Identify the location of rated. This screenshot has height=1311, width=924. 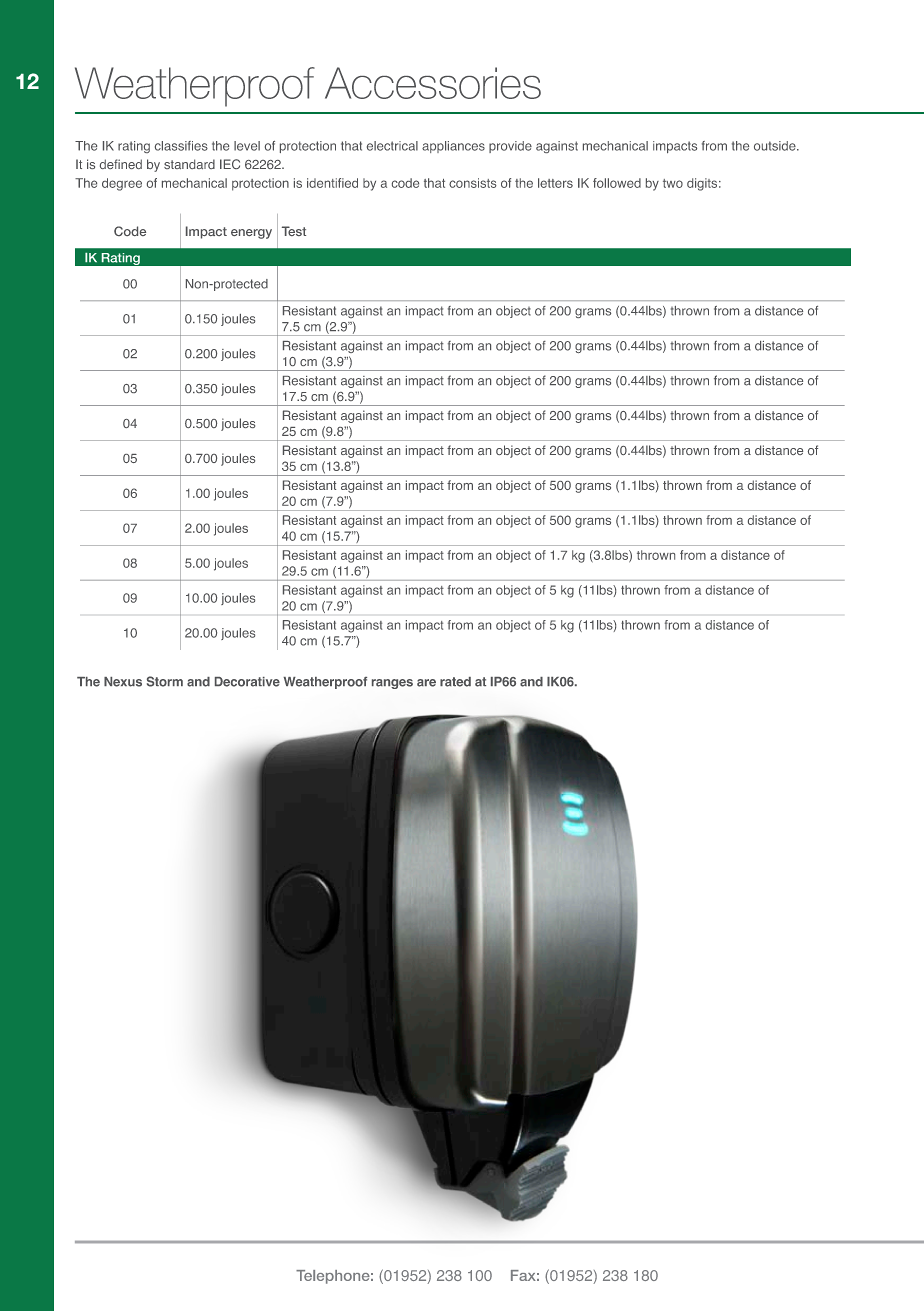
(455, 682).
